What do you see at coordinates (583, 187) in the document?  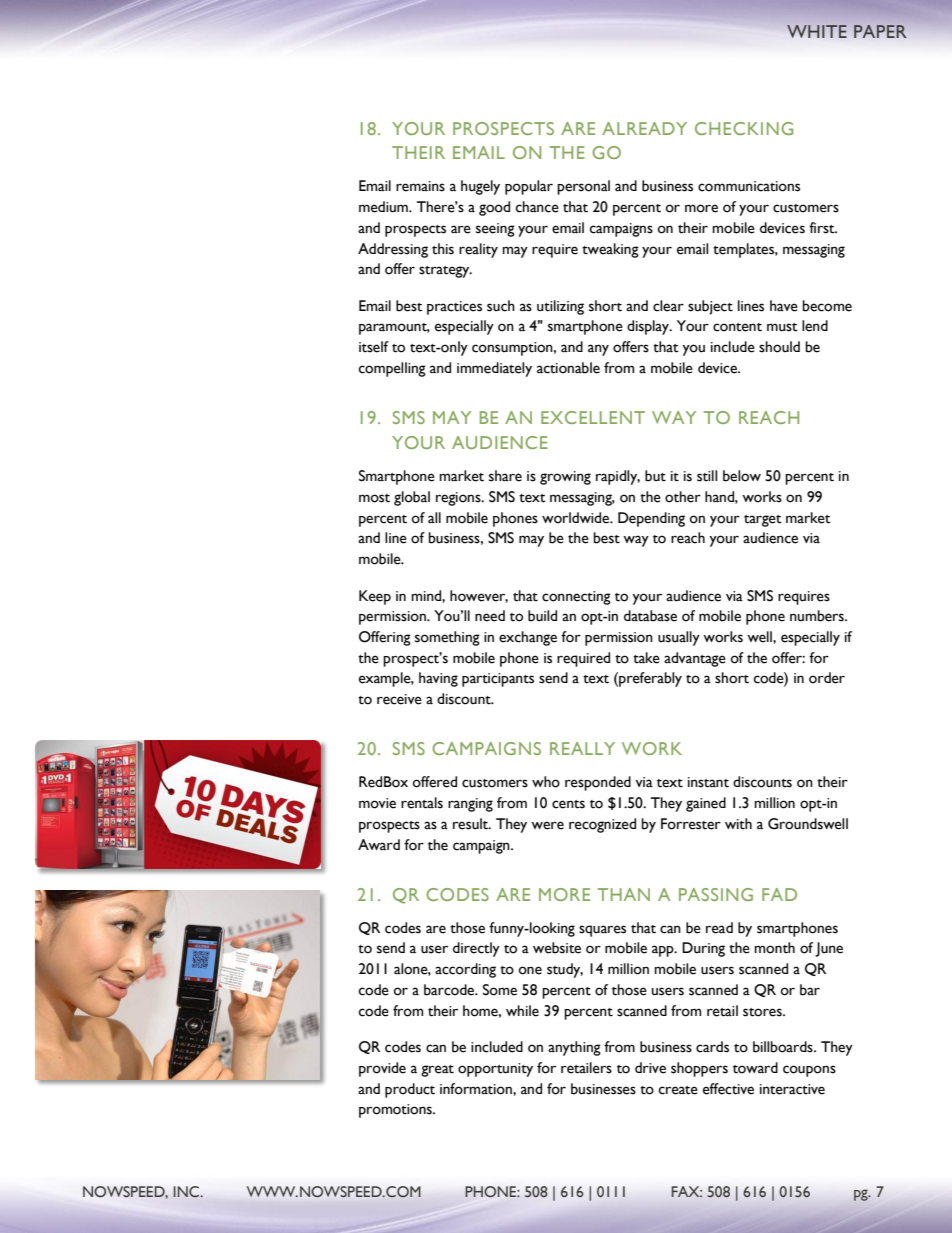 I see `personal` at bounding box center [583, 187].
